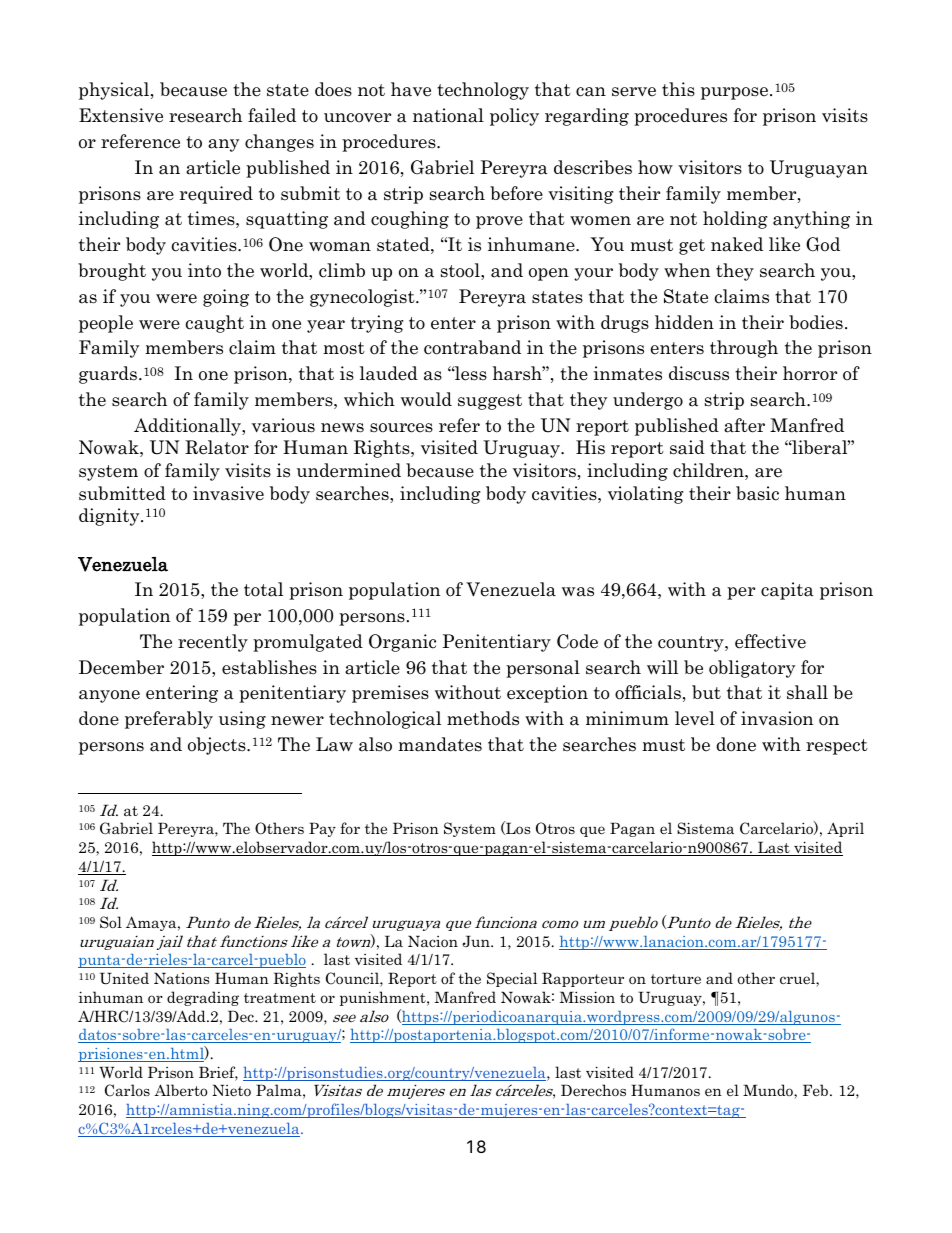  I want to click on this, so click(678, 89).
